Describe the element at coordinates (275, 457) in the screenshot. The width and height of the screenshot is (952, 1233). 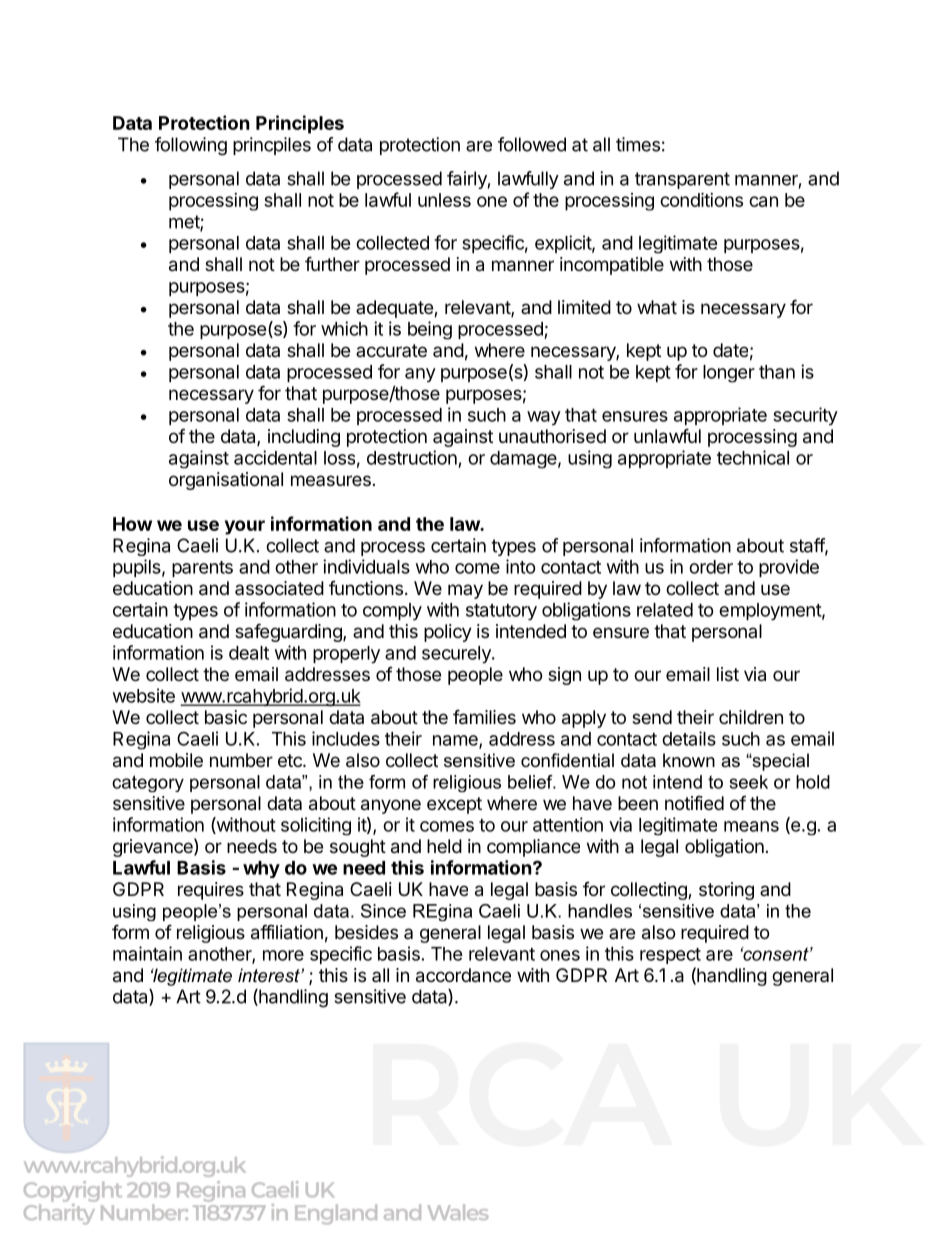
I see `accidental` at that location.
